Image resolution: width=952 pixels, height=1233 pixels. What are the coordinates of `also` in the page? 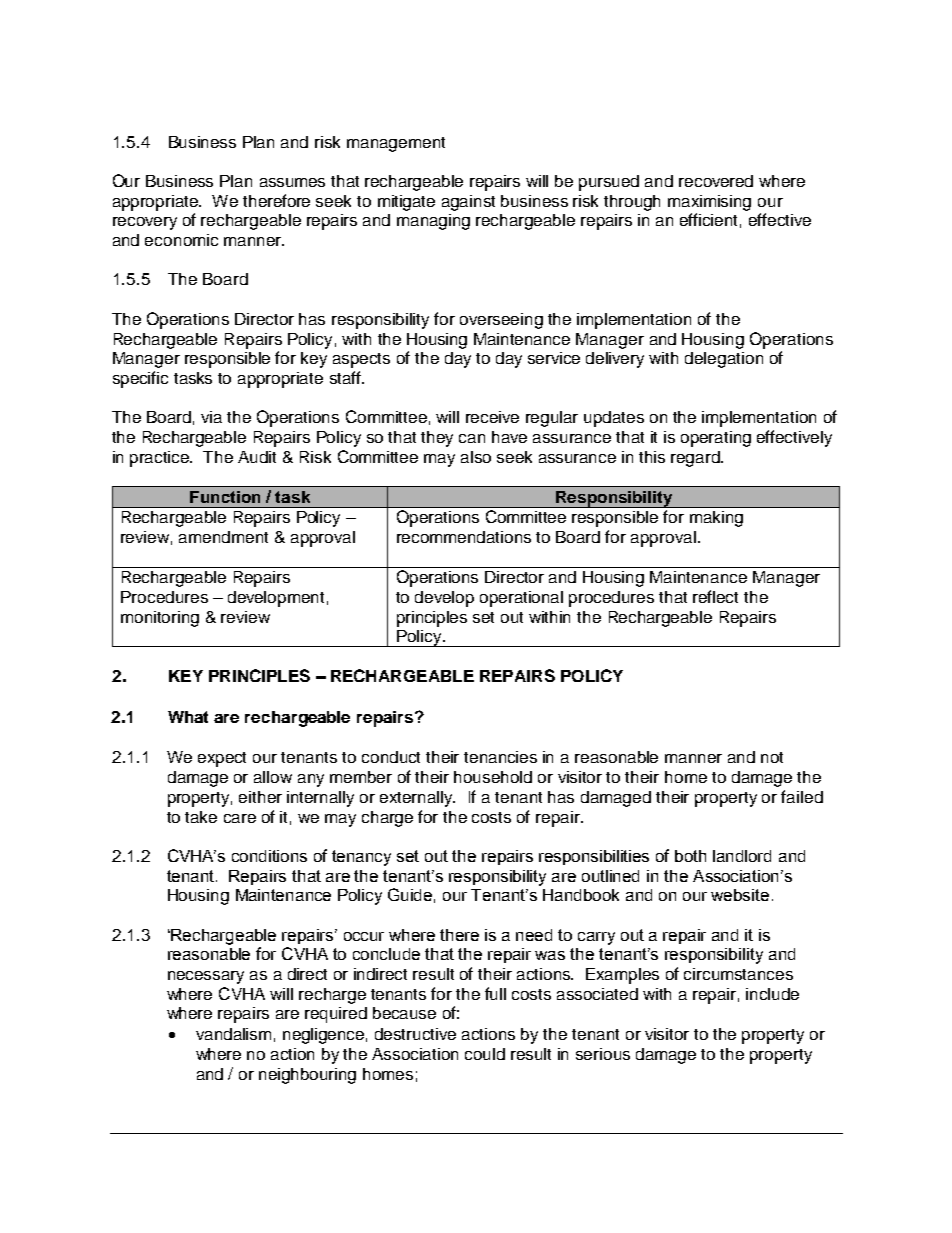 It's located at (476, 457).
